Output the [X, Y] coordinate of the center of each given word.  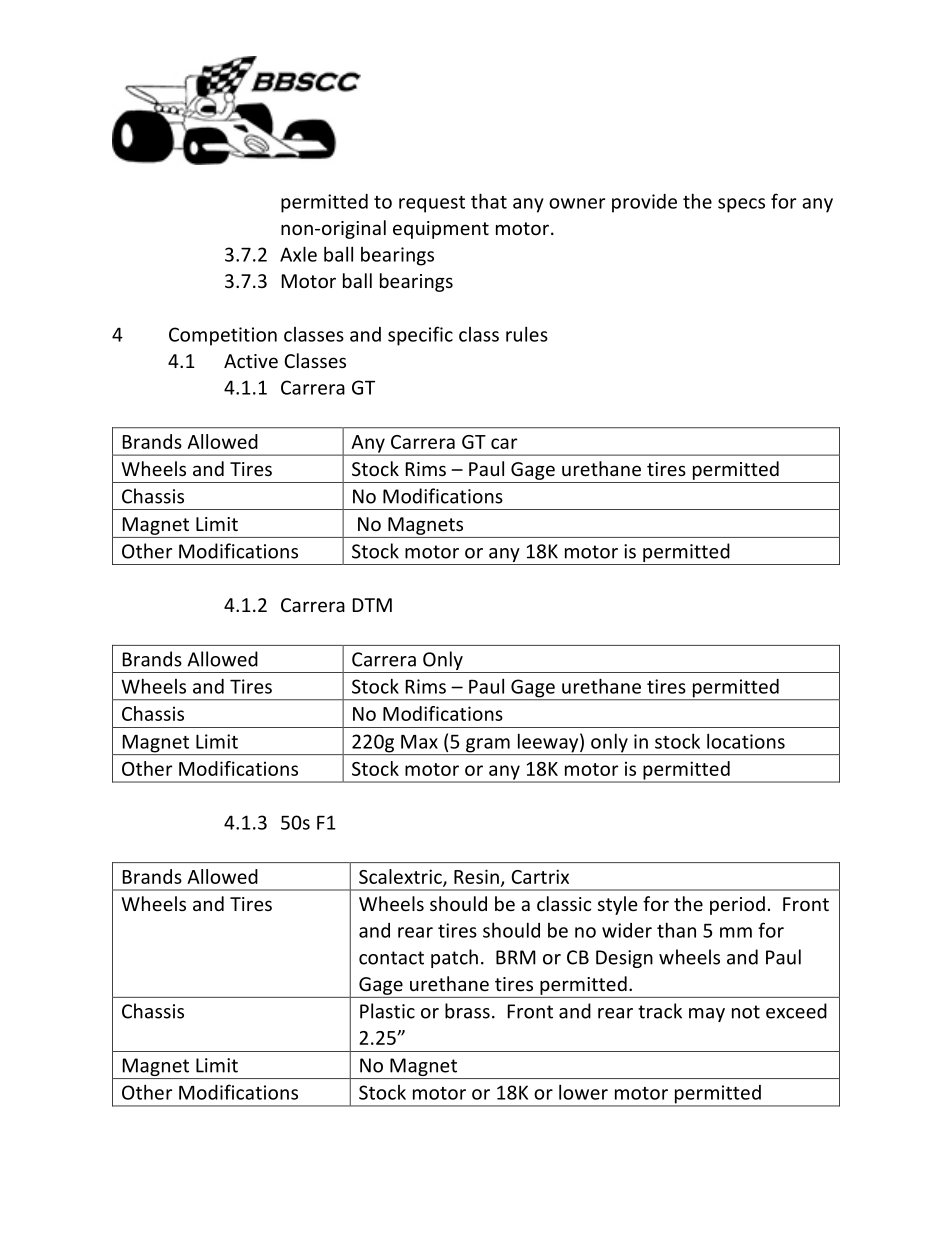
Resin [476, 876]
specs [741, 205]
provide [644, 203]
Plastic [387, 1011]
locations [746, 741]
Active [251, 361]
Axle [298, 254]
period [737, 905]
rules [527, 334]
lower [583, 1092]
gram [488, 746]
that [489, 201]
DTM [372, 605]
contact [391, 958]
